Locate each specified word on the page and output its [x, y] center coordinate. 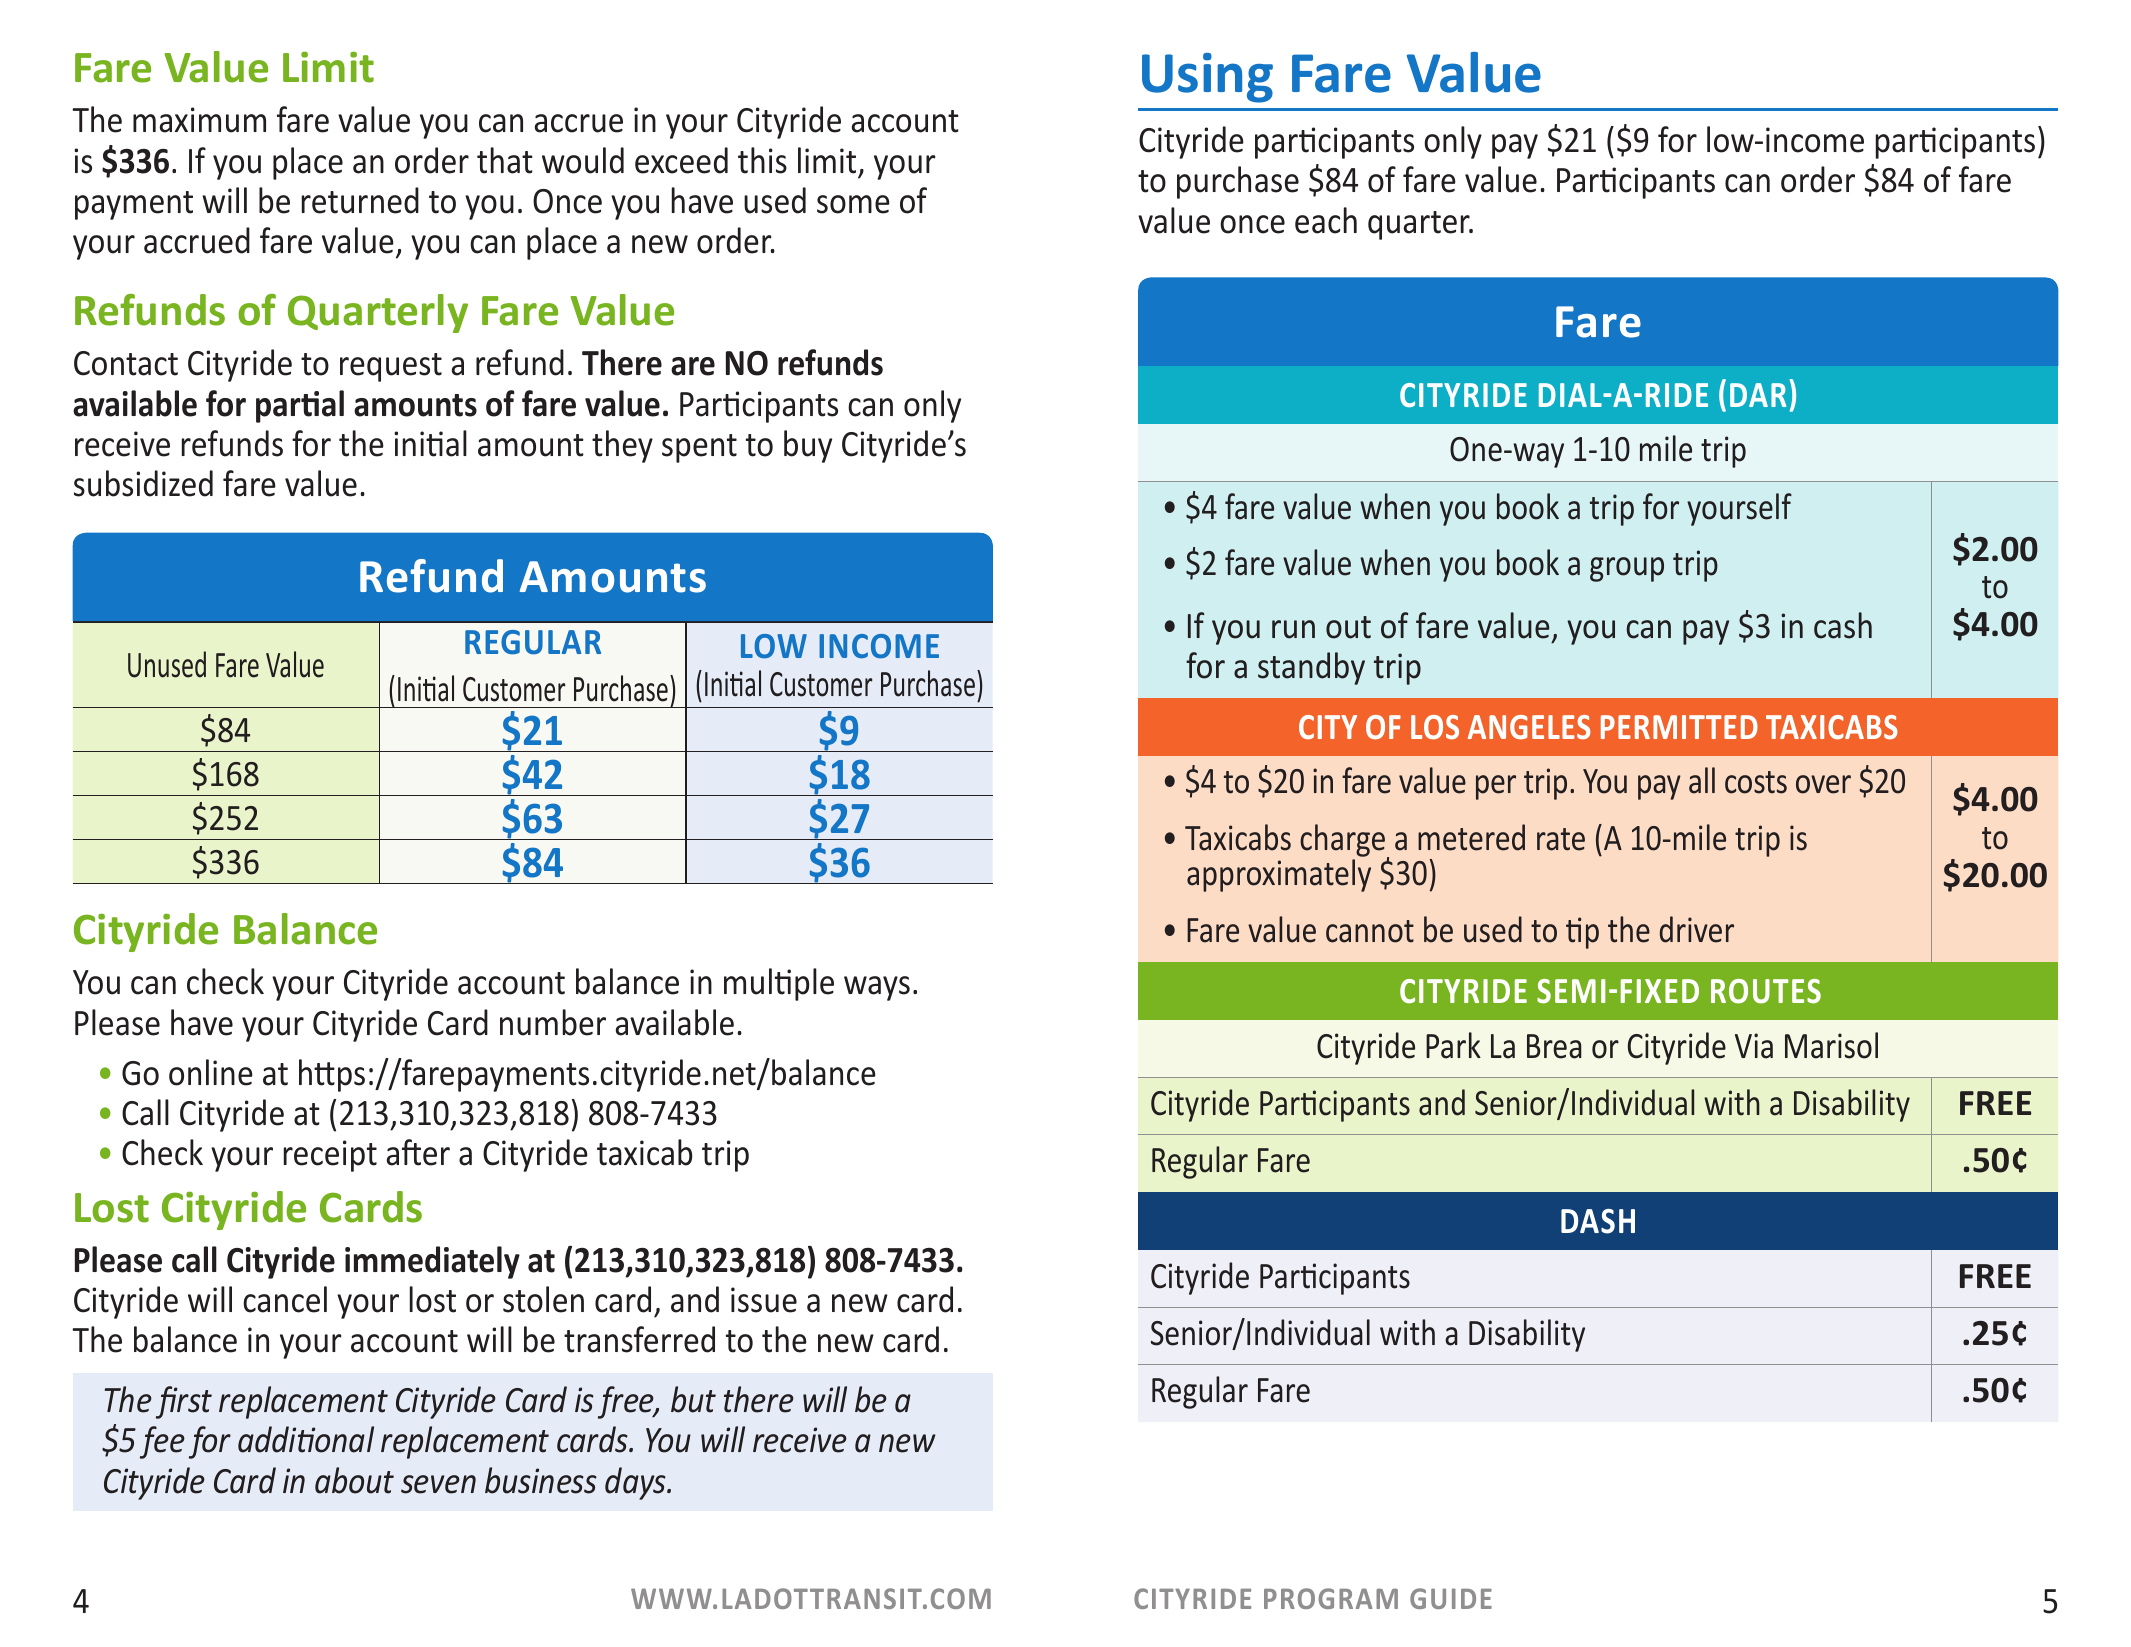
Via [1754, 1046]
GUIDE [1451, 1598]
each [1326, 220]
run [1293, 629]
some [853, 204]
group [1627, 569]
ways [877, 988]
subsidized [143, 483]
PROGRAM [1331, 1598]
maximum [199, 120]
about [354, 1480]
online [211, 1072]
